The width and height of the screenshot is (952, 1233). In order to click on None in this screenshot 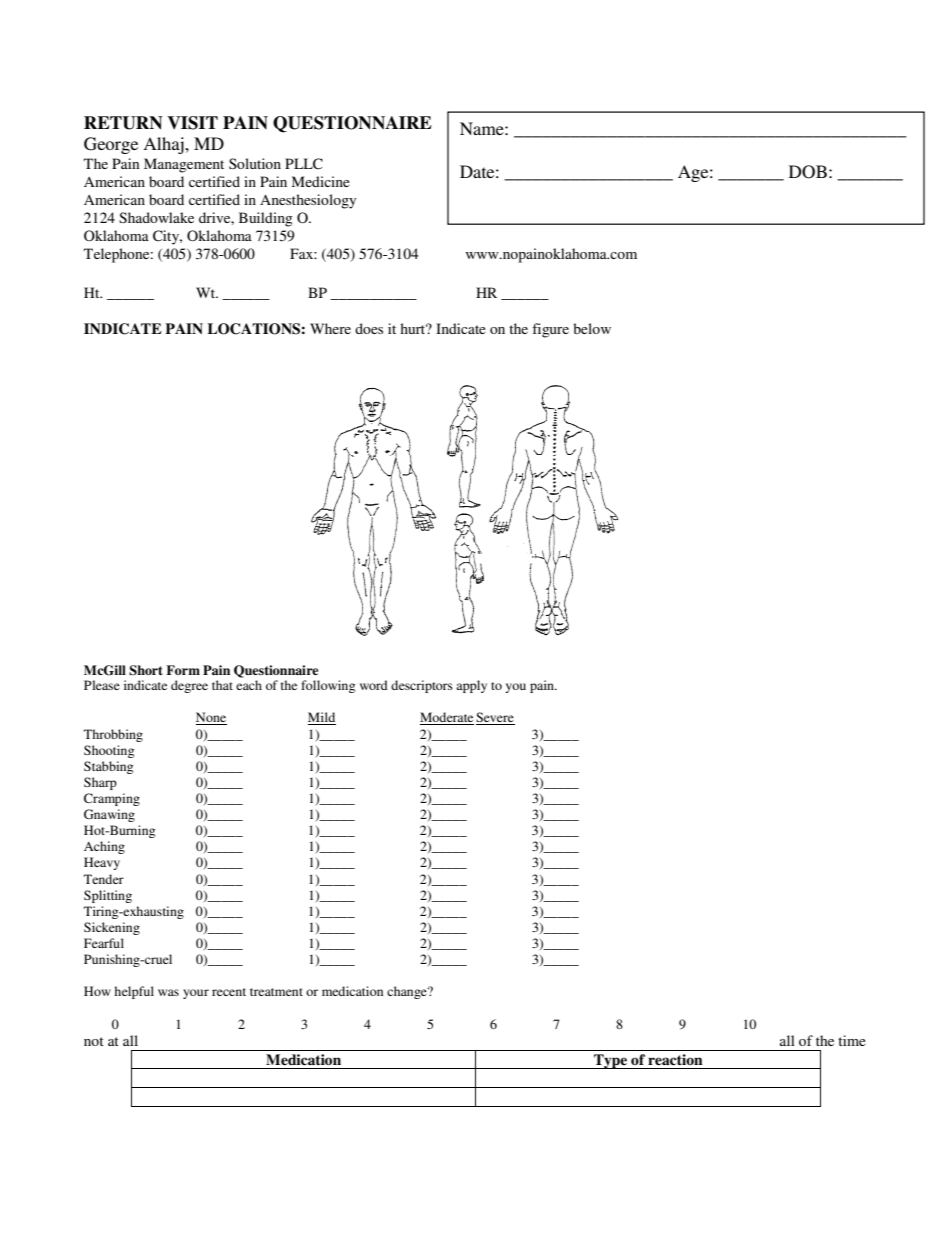, I will do `click(211, 718)`.
